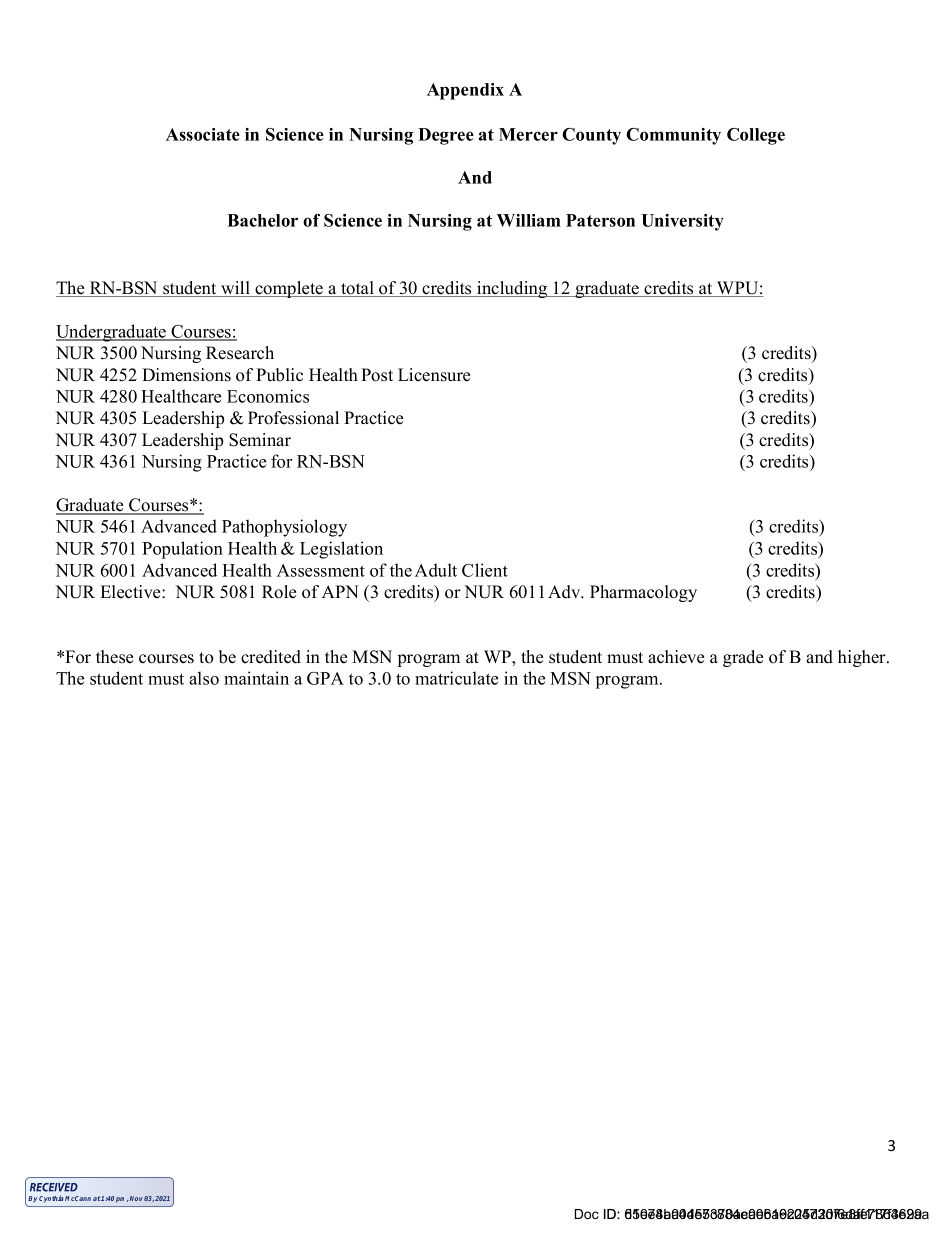 The height and width of the screenshot is (1233, 952). Describe the element at coordinates (260, 440) in the screenshot. I see `Seminar` at that location.
